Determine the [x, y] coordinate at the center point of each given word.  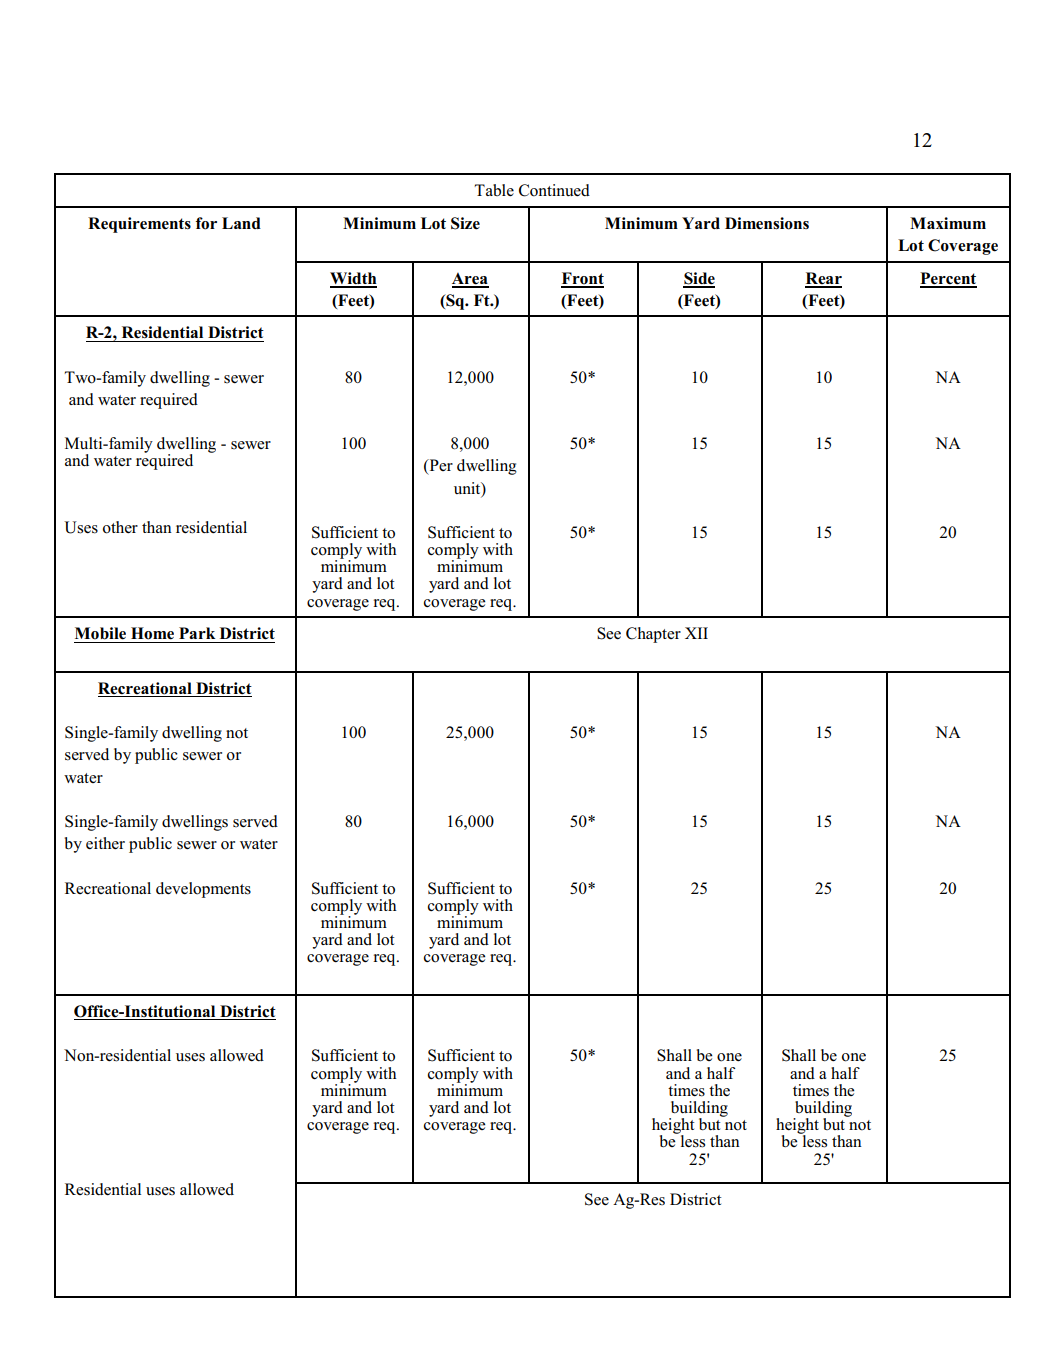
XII [696, 633]
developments [203, 890]
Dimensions [767, 223]
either [105, 843]
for [206, 223]
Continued [554, 190]
